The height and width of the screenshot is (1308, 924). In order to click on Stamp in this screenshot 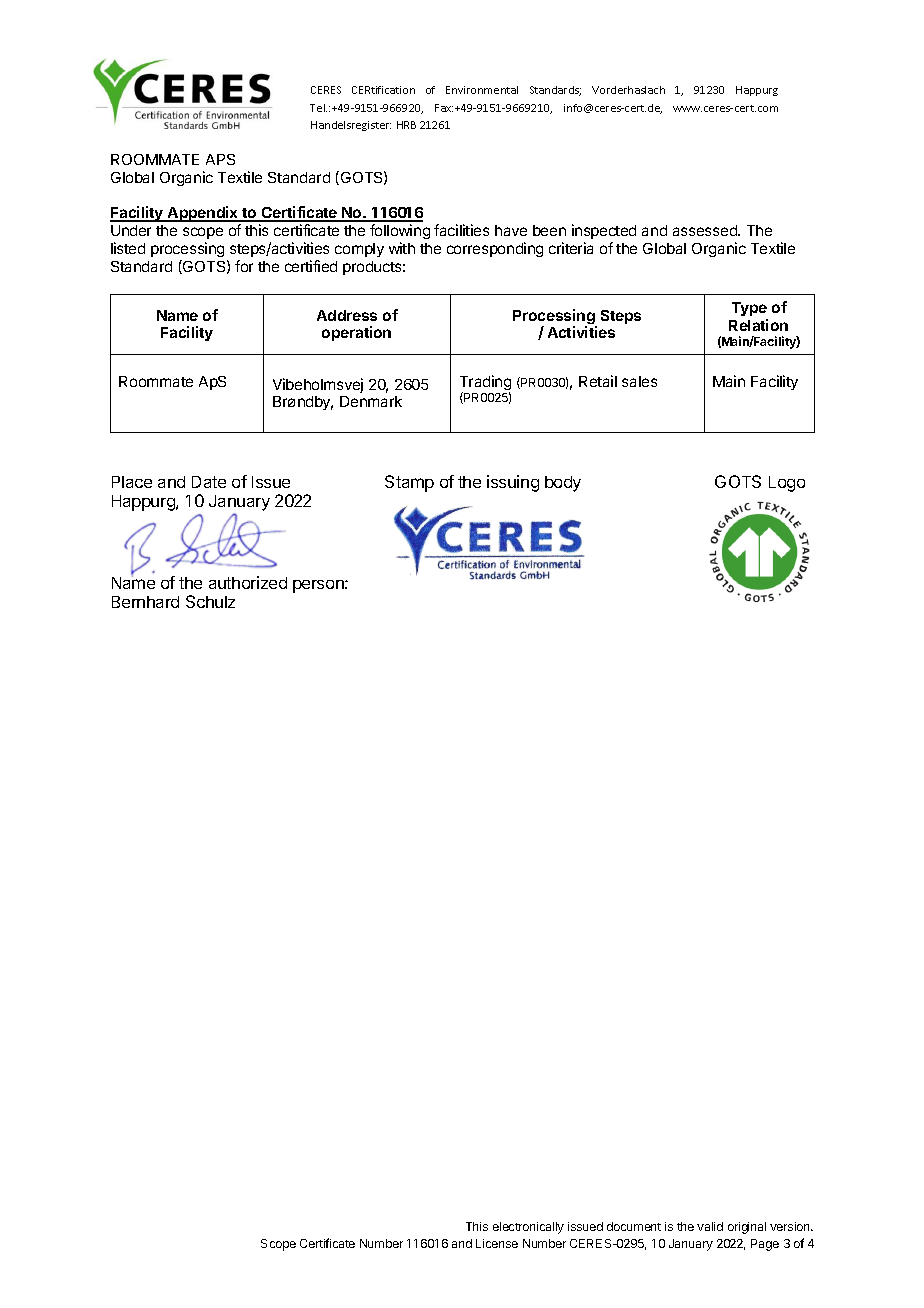, I will do `click(409, 483)`.
